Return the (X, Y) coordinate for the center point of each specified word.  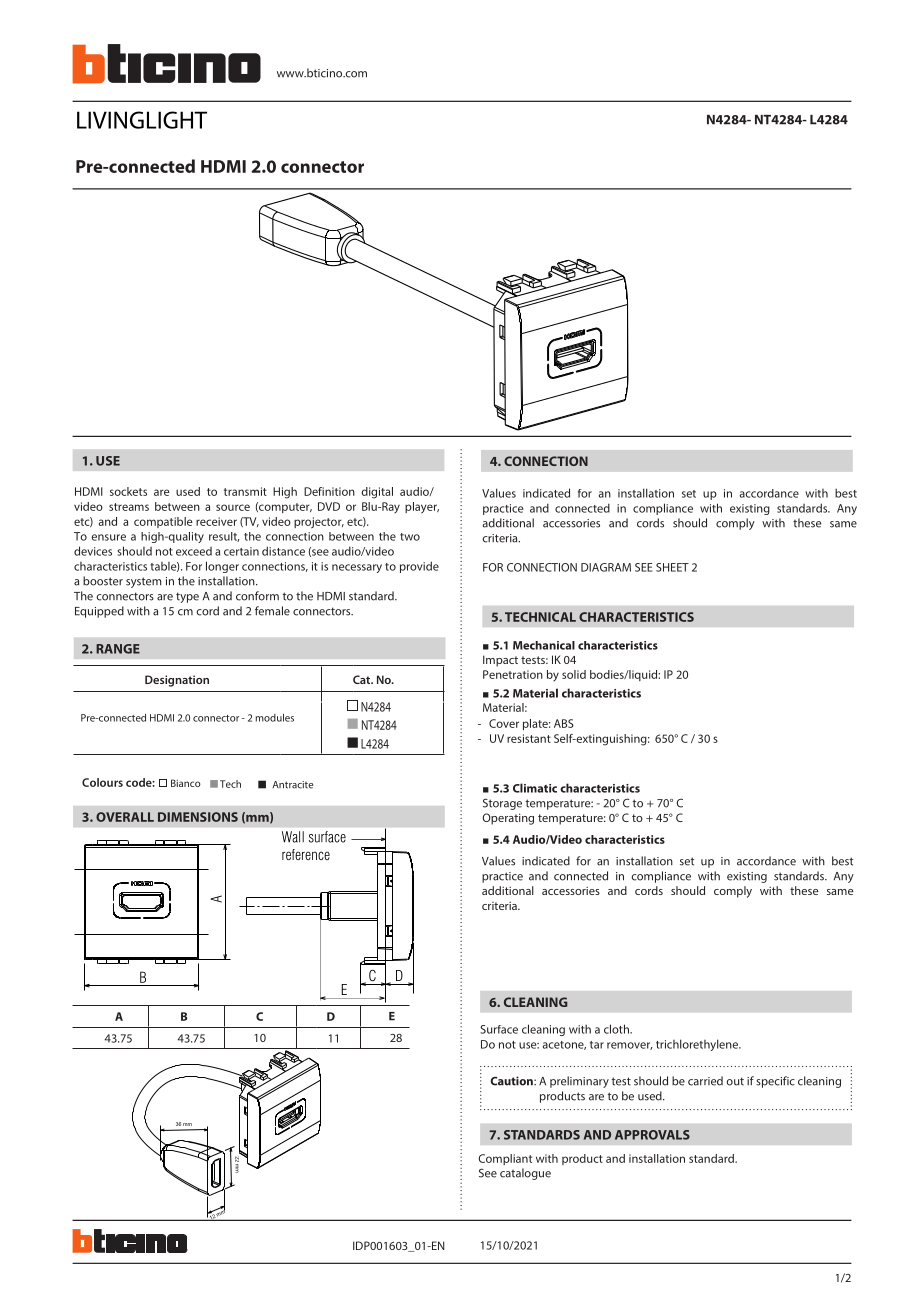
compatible (163, 522)
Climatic (535, 788)
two (410, 537)
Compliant (505, 1159)
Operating (508, 819)
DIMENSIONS (198, 817)
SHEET (672, 567)
